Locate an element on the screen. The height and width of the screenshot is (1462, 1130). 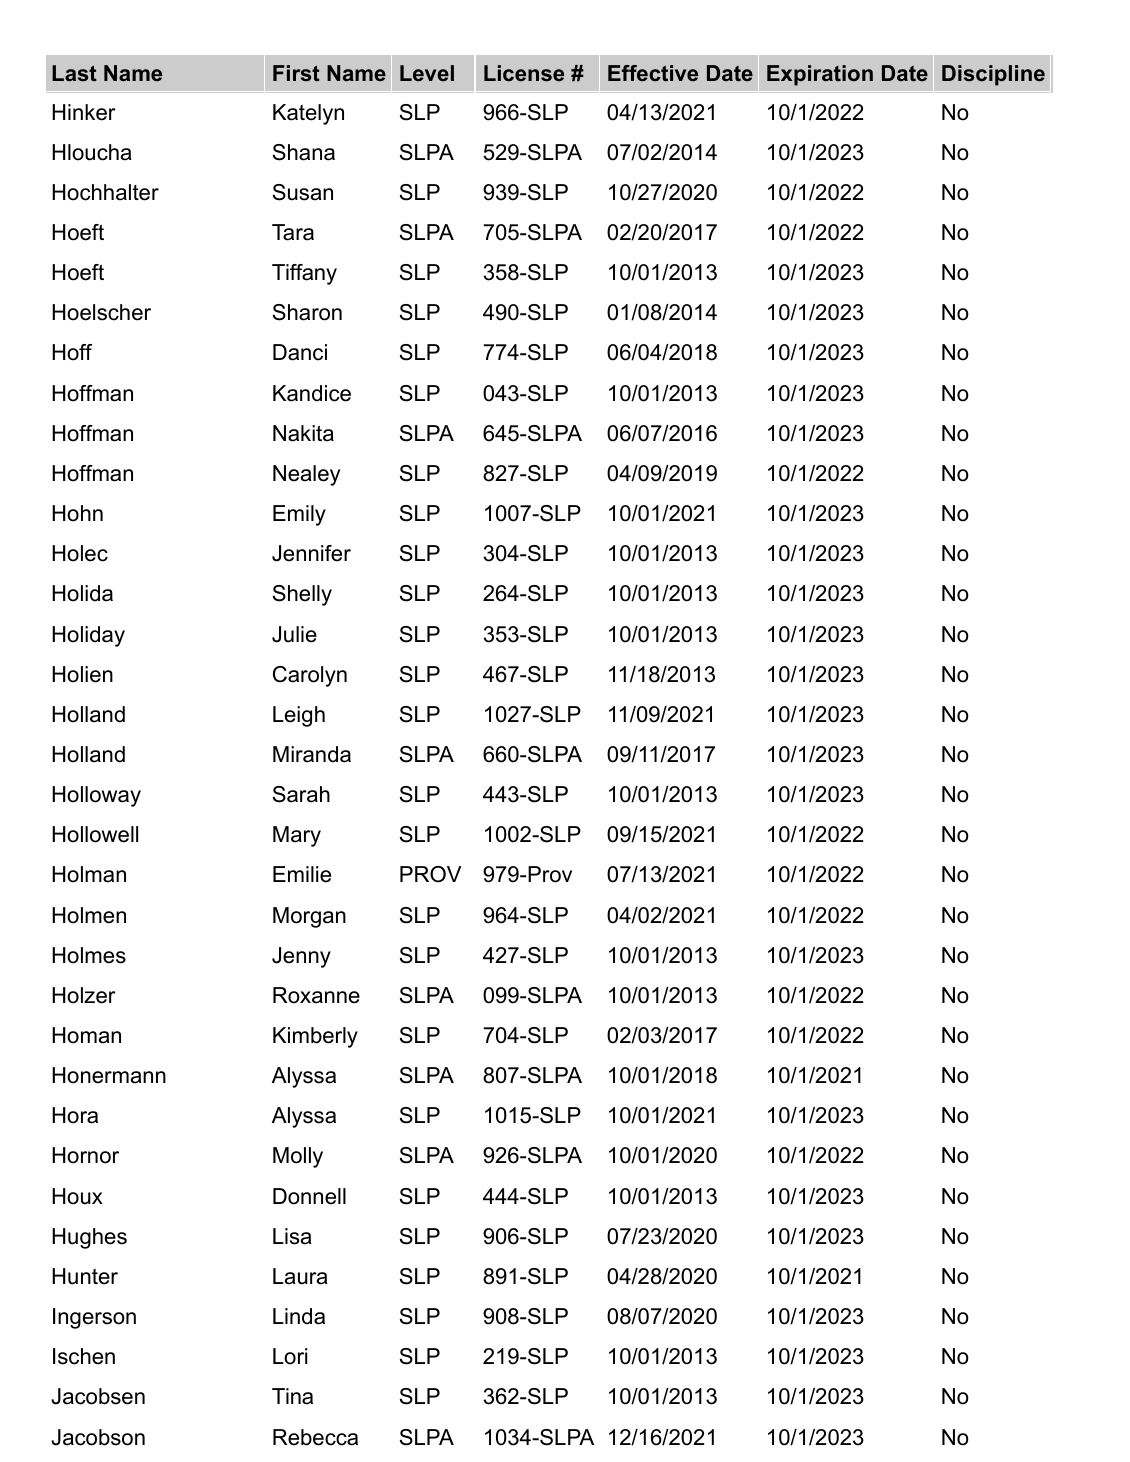
Holloway is located at coordinates (96, 796).
